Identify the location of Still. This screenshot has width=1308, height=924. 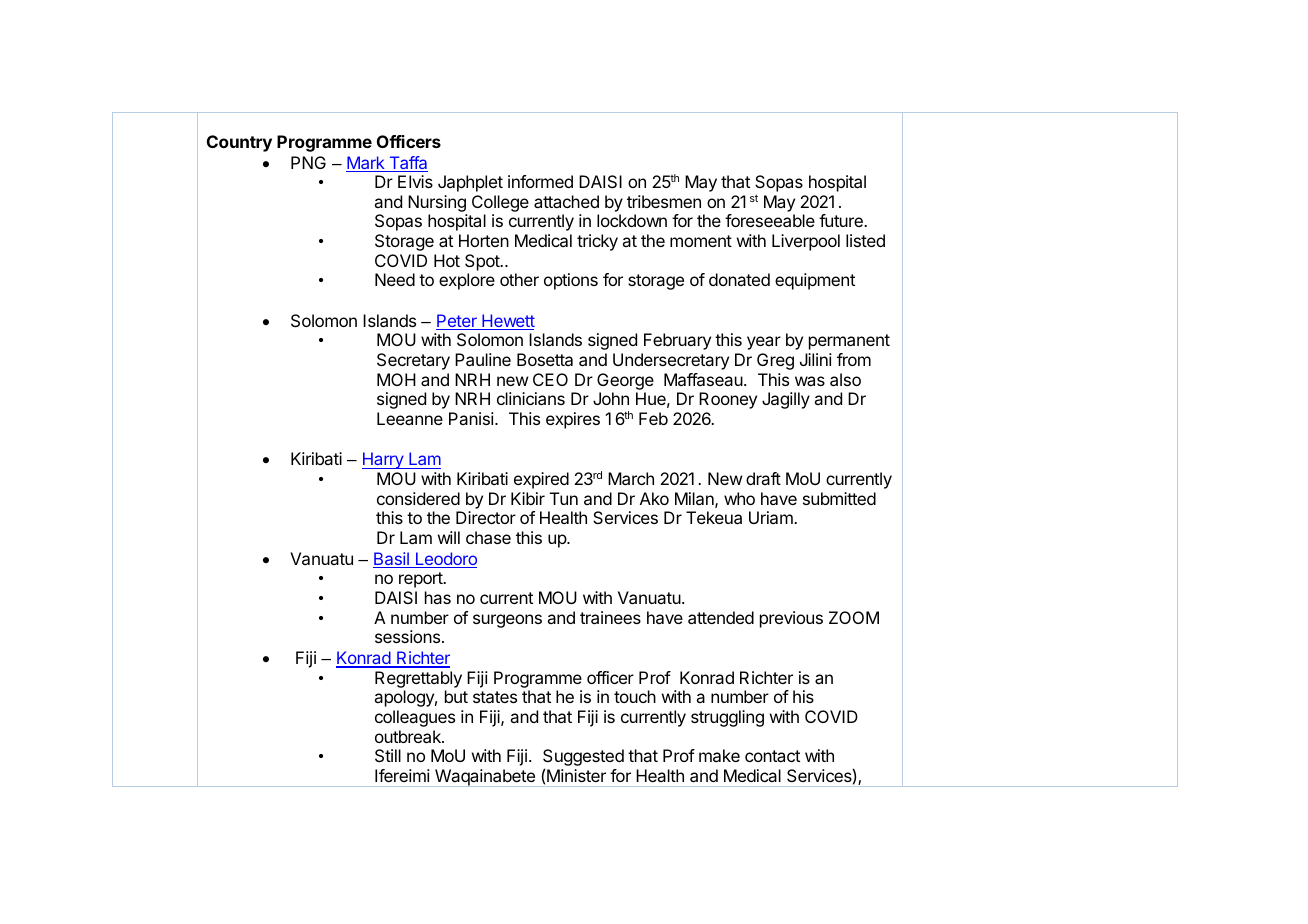
(388, 755).
